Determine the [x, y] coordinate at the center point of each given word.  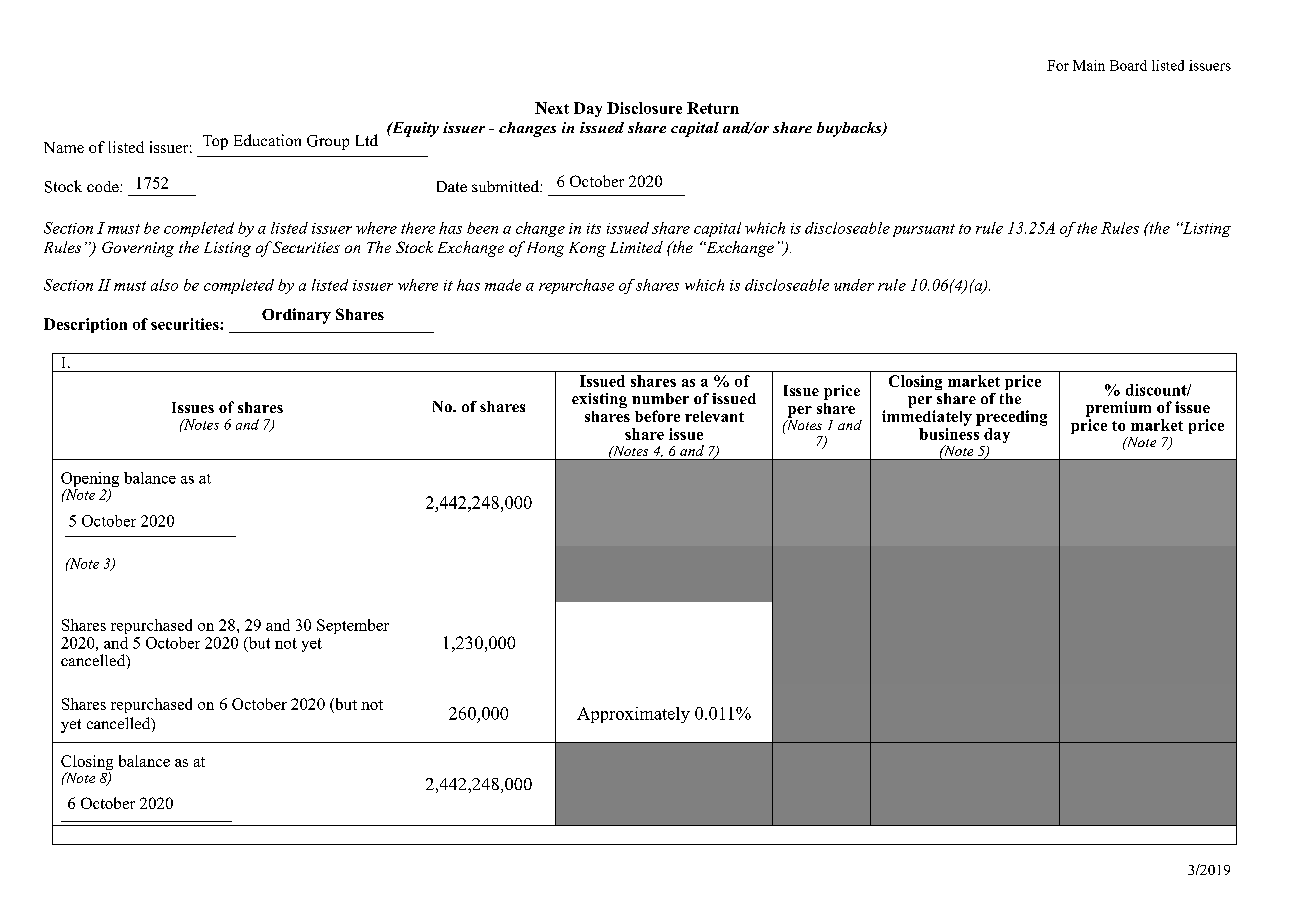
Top [215, 142]
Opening [90, 481]
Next [552, 108]
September [353, 626]
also [164, 285]
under [854, 285]
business [950, 432]
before [657, 416]
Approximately [633, 715]
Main [1089, 65]
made [503, 285]
